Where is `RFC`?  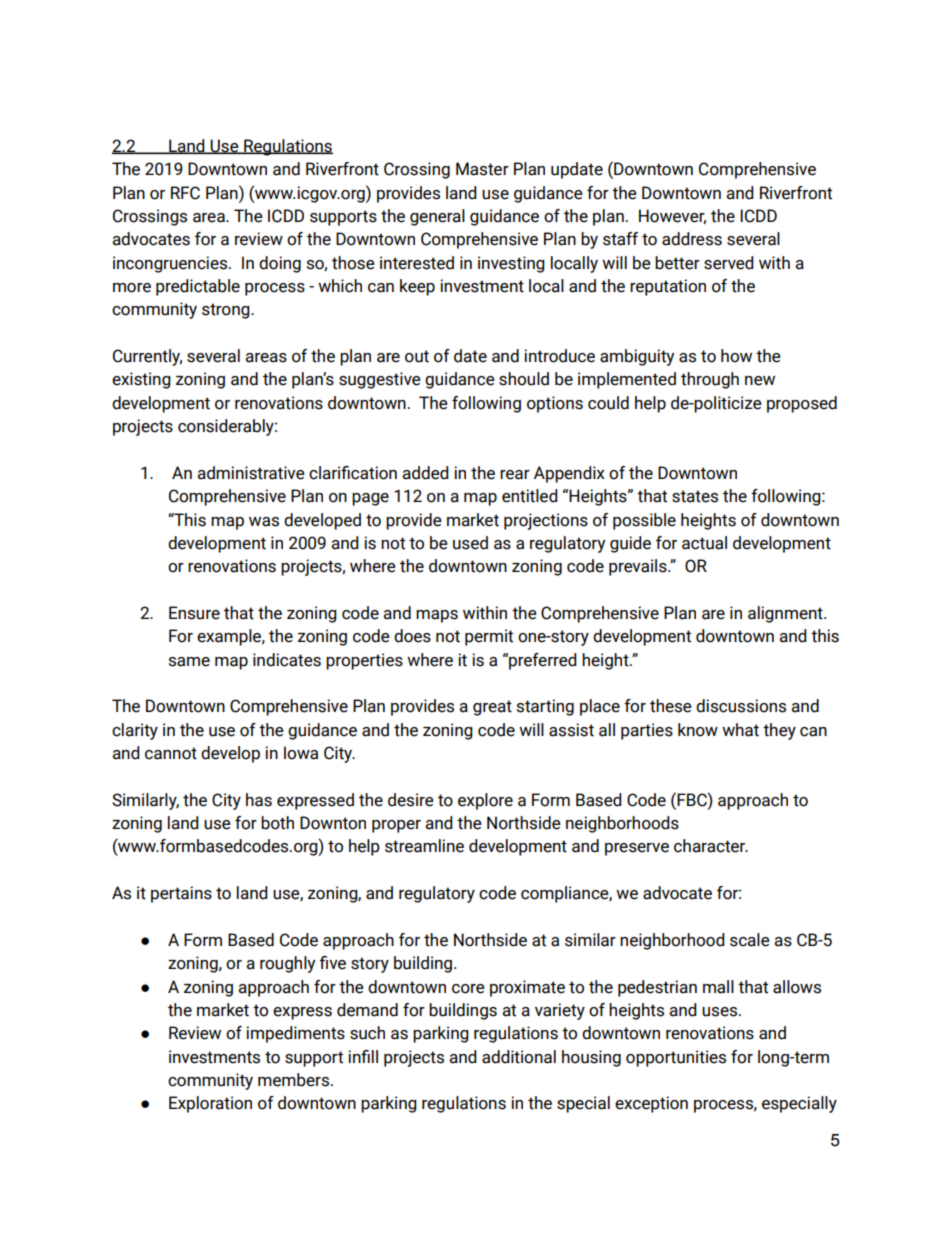
RFC is located at coordinates (185, 193).
